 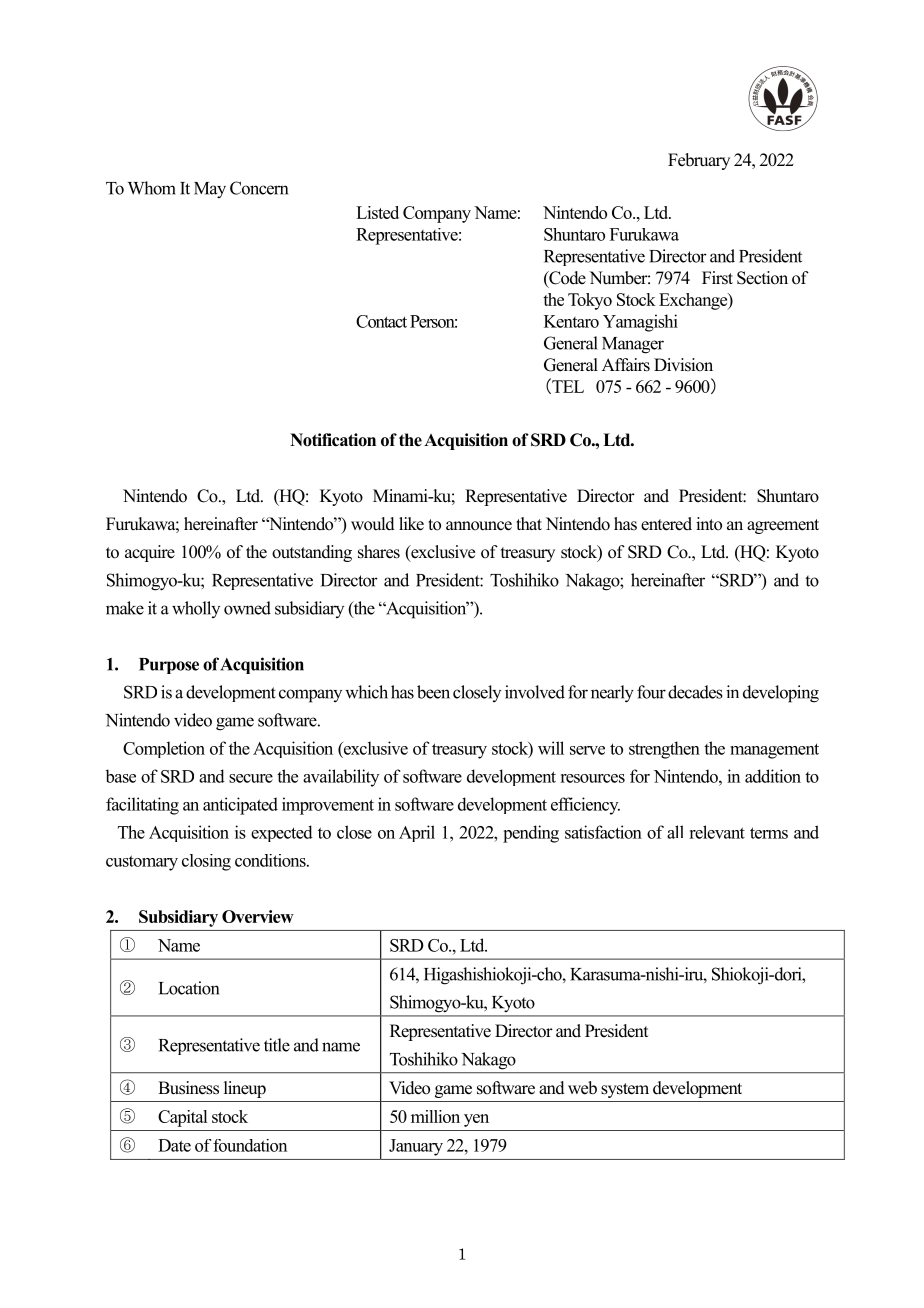 What do you see at coordinates (377, 212) in the document?
I see `Listed` at bounding box center [377, 212].
